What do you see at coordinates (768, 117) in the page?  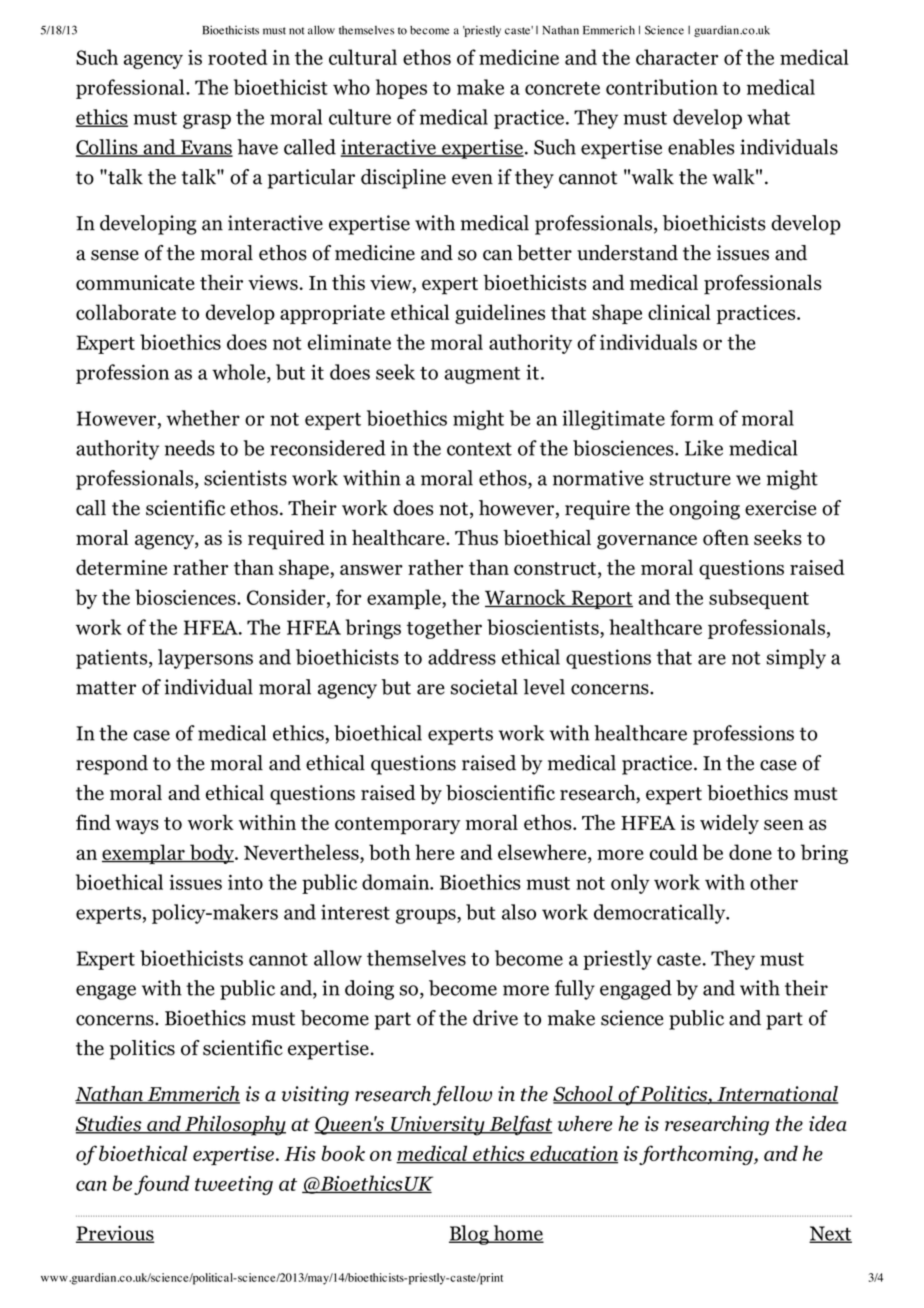 I see `what` at bounding box center [768, 117].
